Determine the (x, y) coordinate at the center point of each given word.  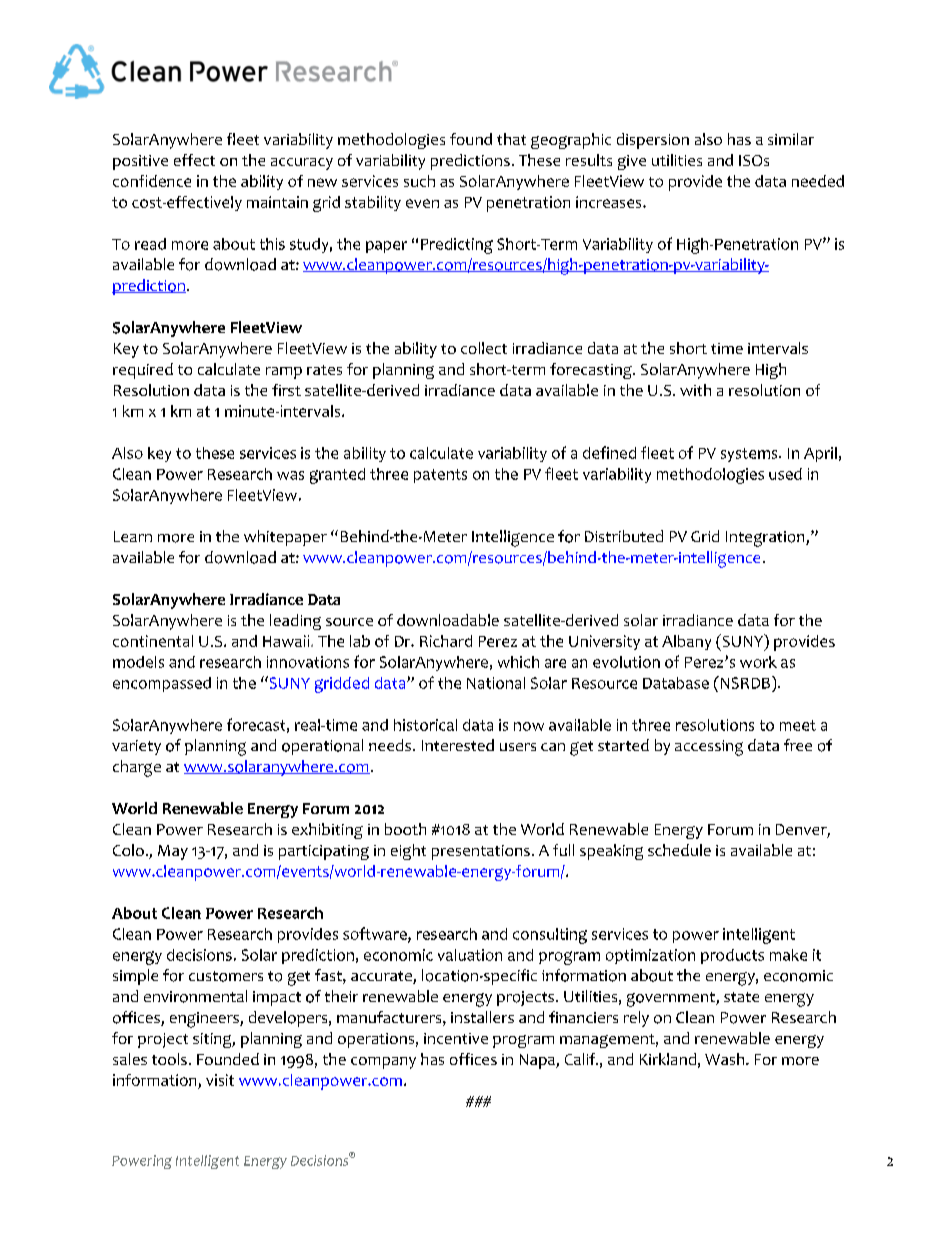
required (143, 371)
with (695, 390)
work (758, 662)
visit (220, 1080)
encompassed (162, 684)
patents (440, 476)
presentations (481, 852)
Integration (766, 539)
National (496, 683)
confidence (152, 181)
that (511, 139)
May (173, 852)
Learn (133, 536)
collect (484, 348)
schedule (679, 850)
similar (791, 139)
